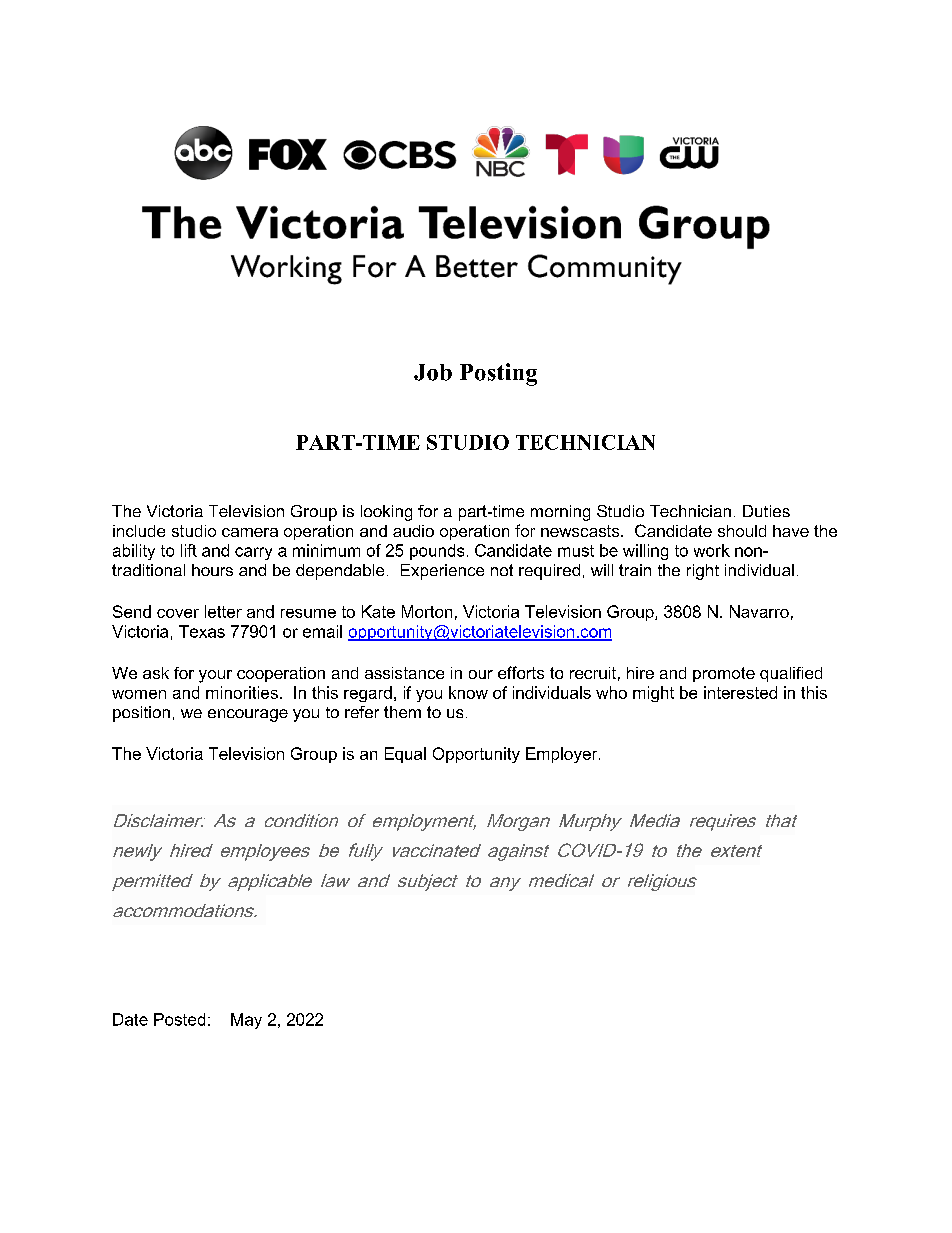  What do you see at coordinates (437, 552) in the screenshot?
I see `pounds` at bounding box center [437, 552].
